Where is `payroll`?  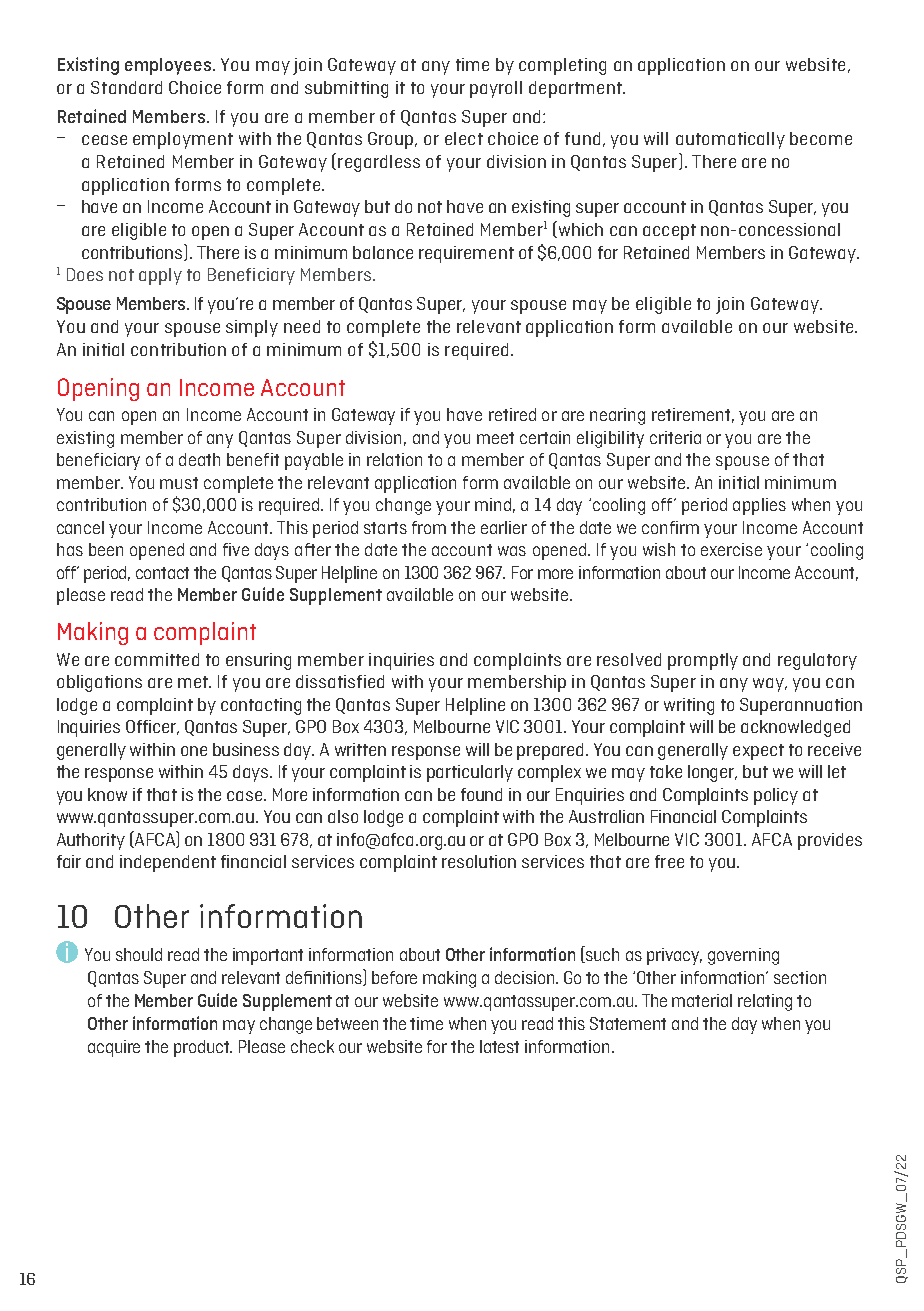
payroll is located at coordinates (496, 89).
